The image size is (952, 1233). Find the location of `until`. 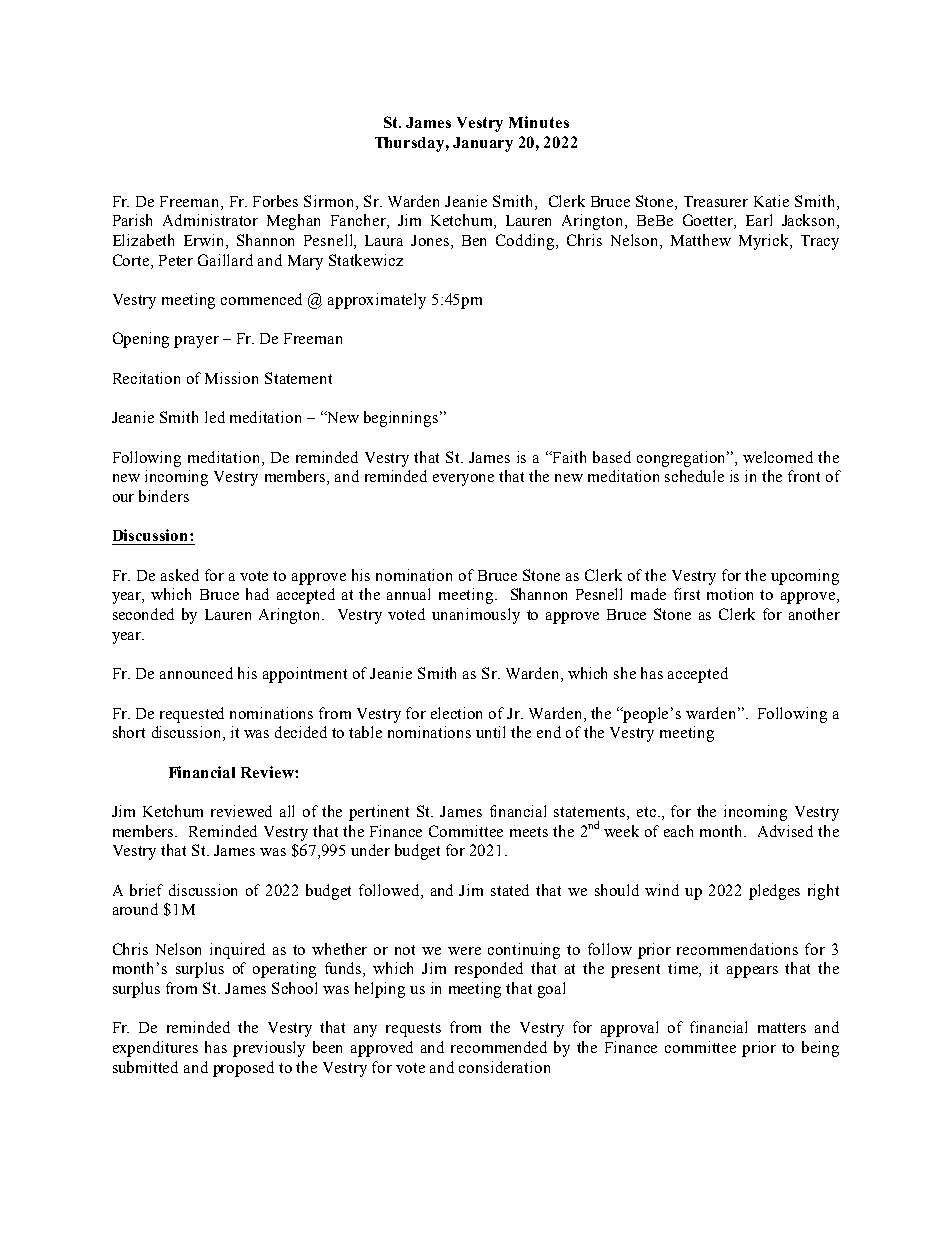

until is located at coordinates (490, 732).
